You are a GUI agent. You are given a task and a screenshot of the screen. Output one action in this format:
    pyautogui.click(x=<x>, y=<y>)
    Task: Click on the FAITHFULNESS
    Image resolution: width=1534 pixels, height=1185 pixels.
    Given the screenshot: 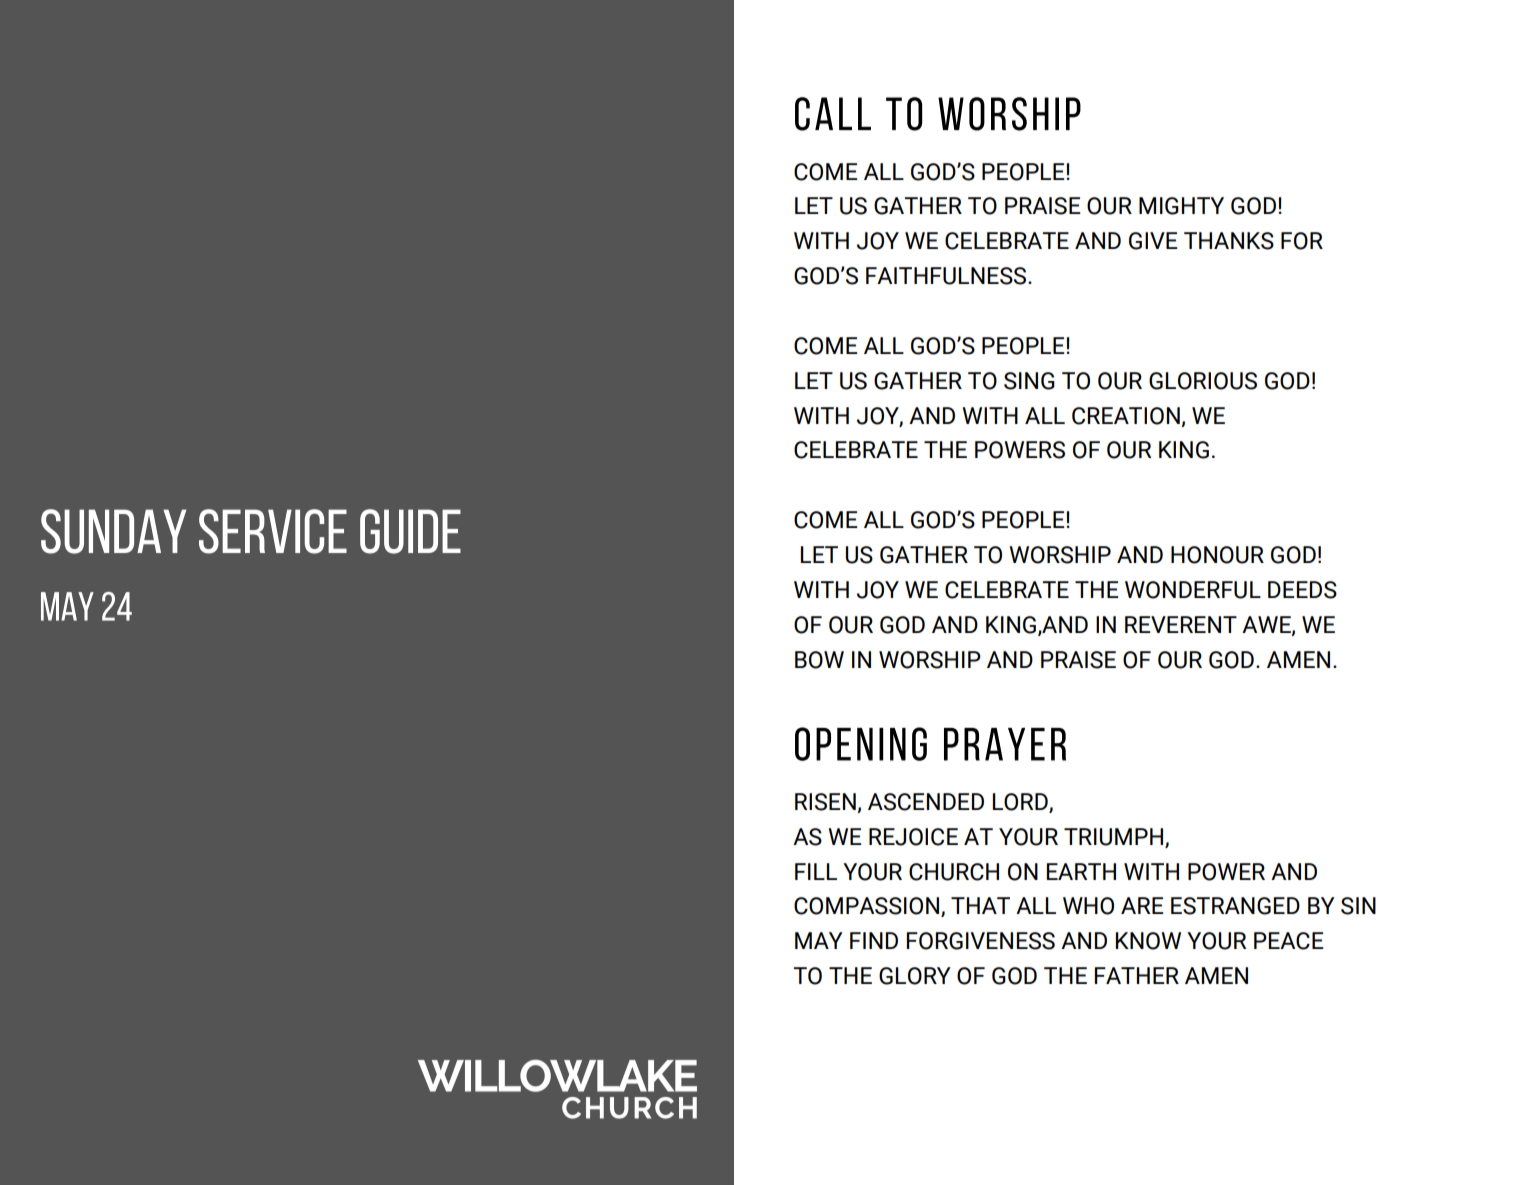 What is the action you would take?
    pyautogui.click(x=947, y=276)
